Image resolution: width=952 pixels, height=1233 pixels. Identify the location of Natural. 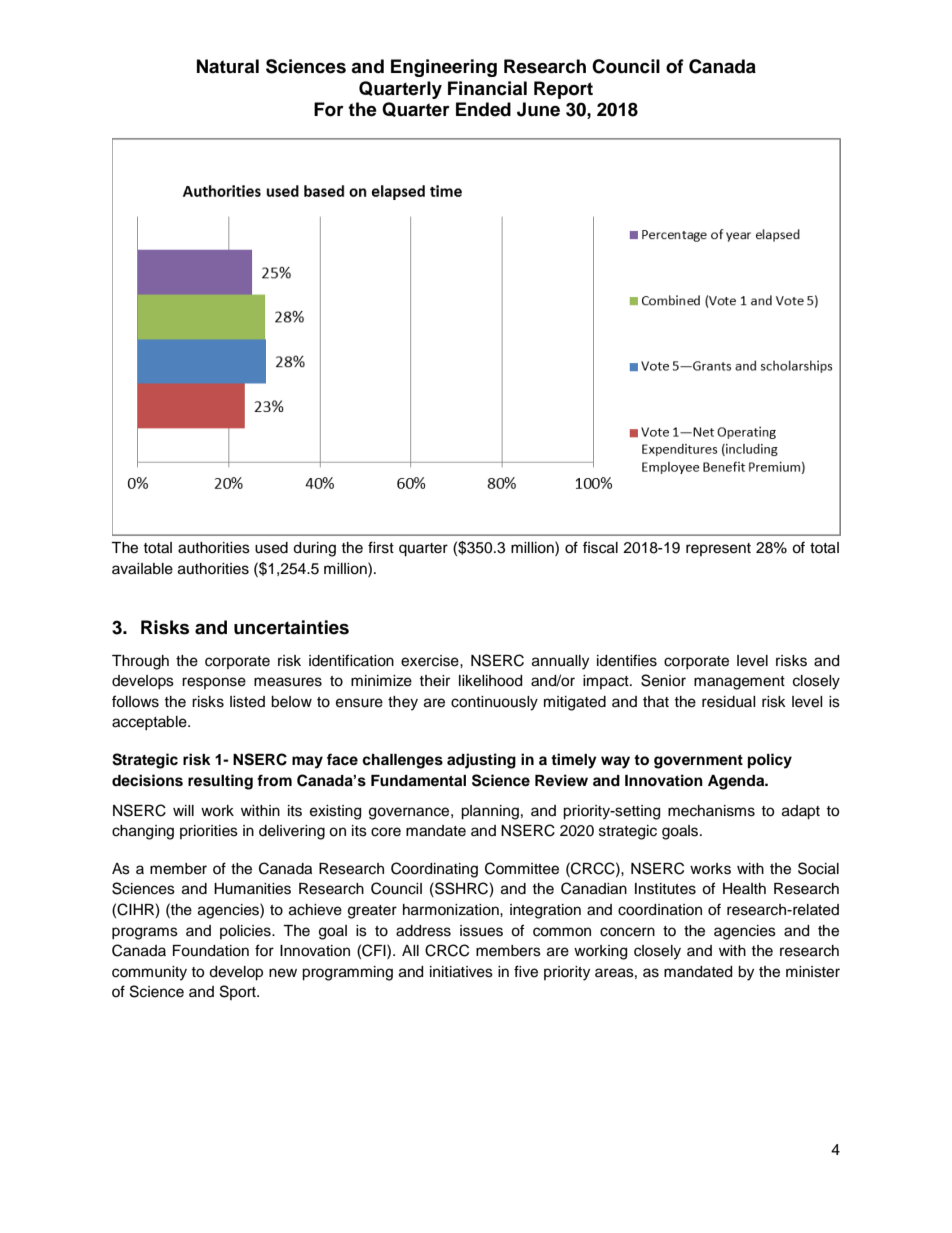
(228, 66).
